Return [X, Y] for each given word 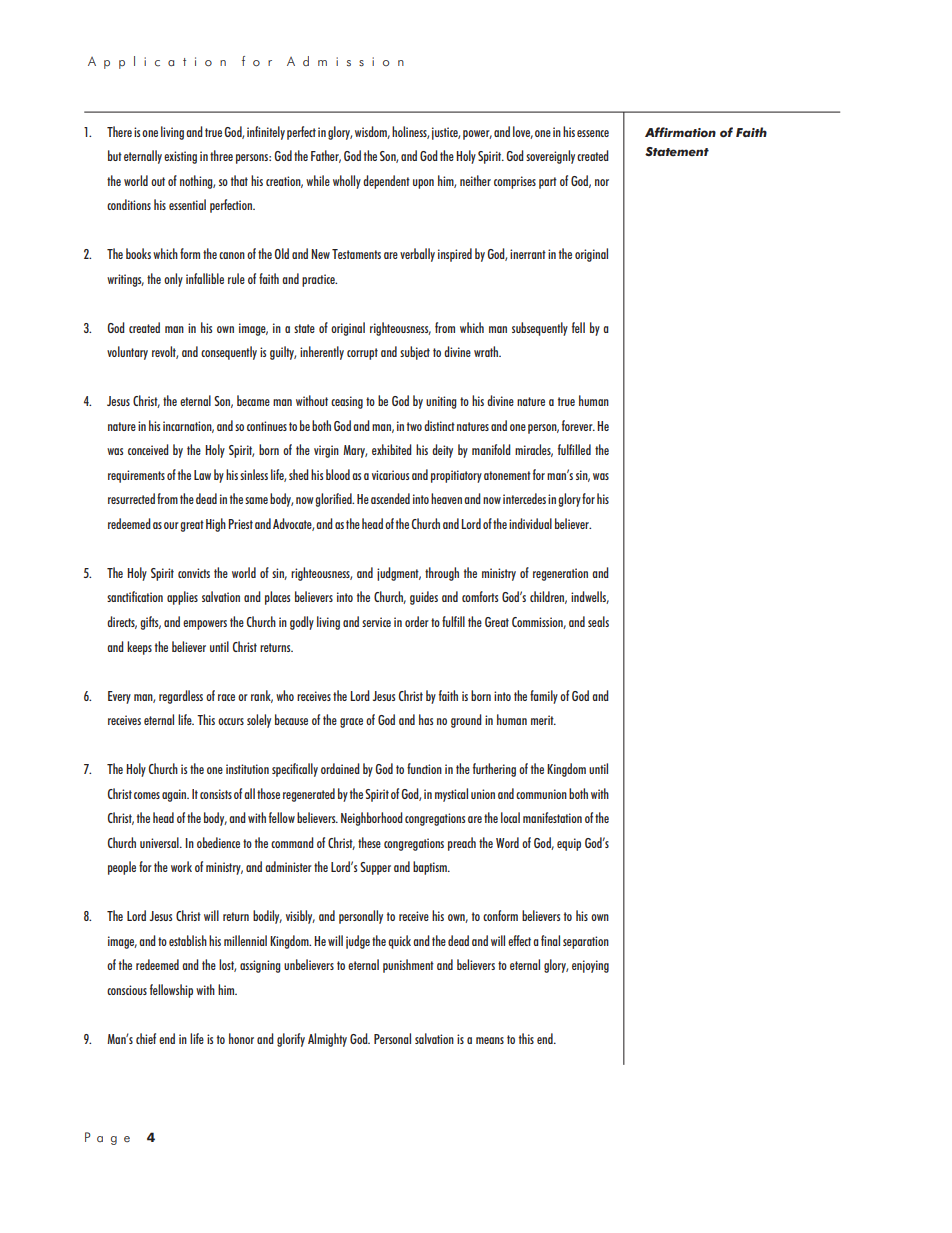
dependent [386, 182]
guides [424, 598]
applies [182, 598]
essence [593, 133]
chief [146, 1038]
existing [180, 157]
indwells [590, 597]
